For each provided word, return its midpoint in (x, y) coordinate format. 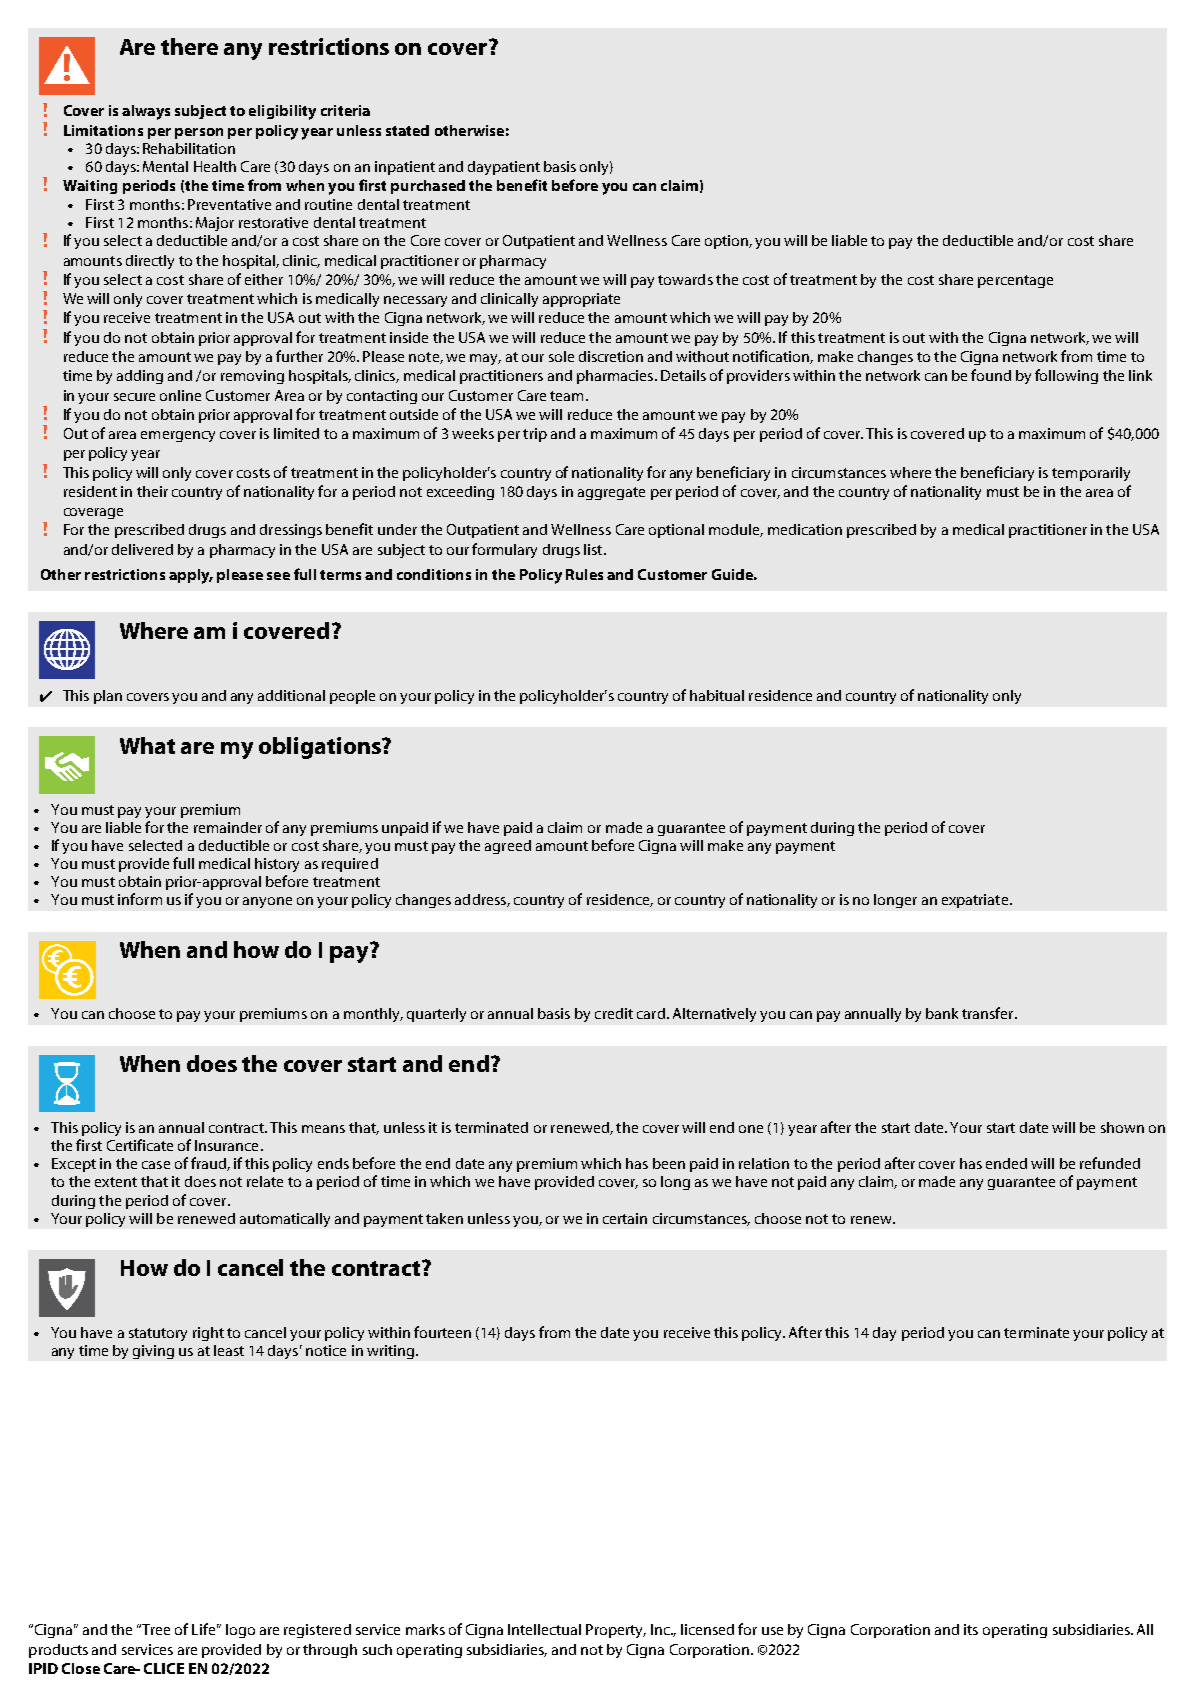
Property (616, 1631)
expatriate (976, 901)
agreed (508, 847)
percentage (1015, 281)
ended (1006, 1163)
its (971, 1629)
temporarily (1091, 474)
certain (625, 1218)
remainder (228, 827)
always (146, 112)
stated (407, 130)
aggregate (611, 493)
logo (240, 1631)
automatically (285, 1220)
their (152, 491)
